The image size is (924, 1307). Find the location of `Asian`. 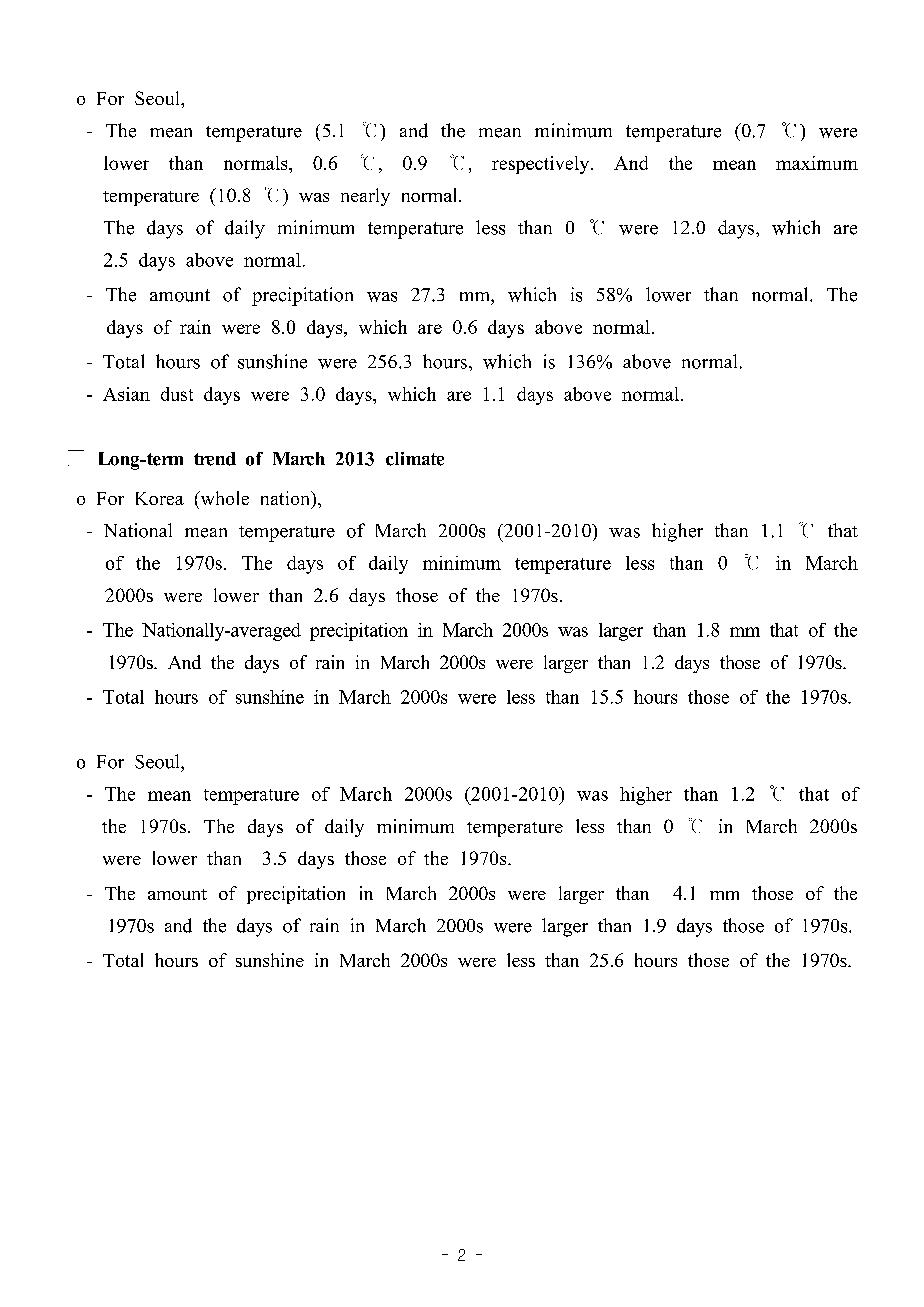

Asian is located at coordinates (126, 394).
